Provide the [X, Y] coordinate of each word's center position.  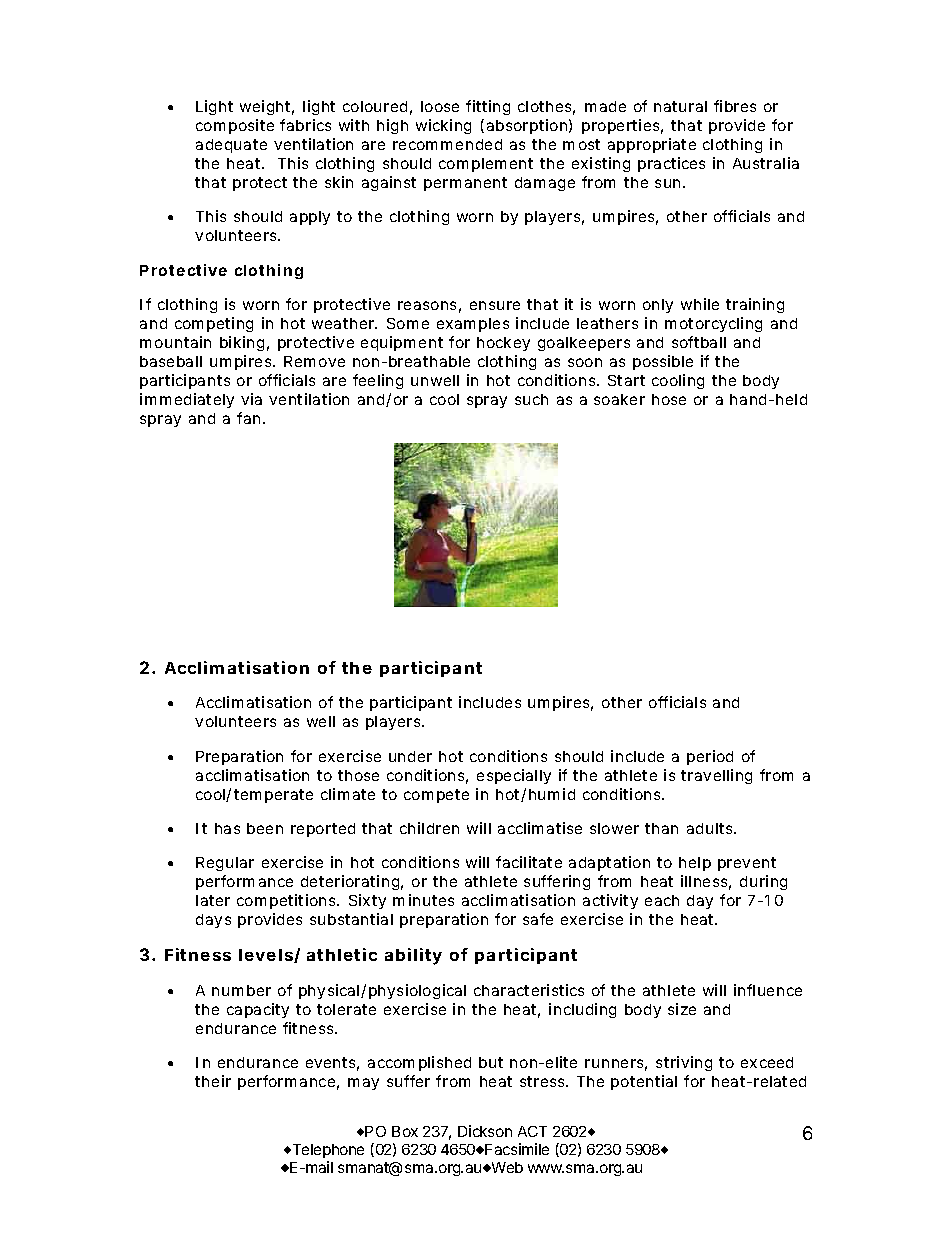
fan [250, 418]
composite [235, 126]
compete [436, 796]
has [227, 828]
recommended [447, 144]
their [213, 1081]
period [710, 757]
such [531, 399]
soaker [619, 399]
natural [680, 106]
